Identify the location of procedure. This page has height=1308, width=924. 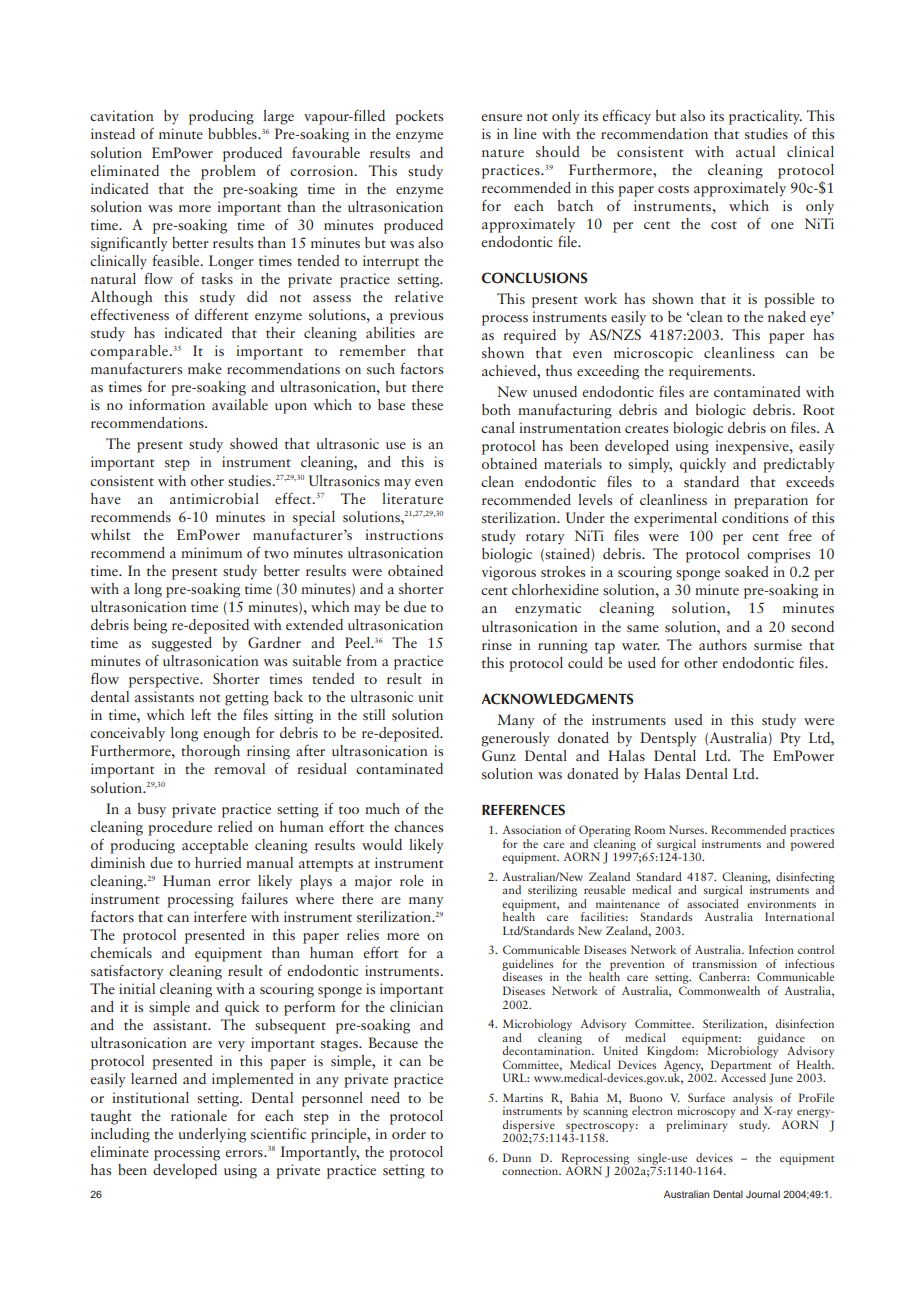
(180, 828).
